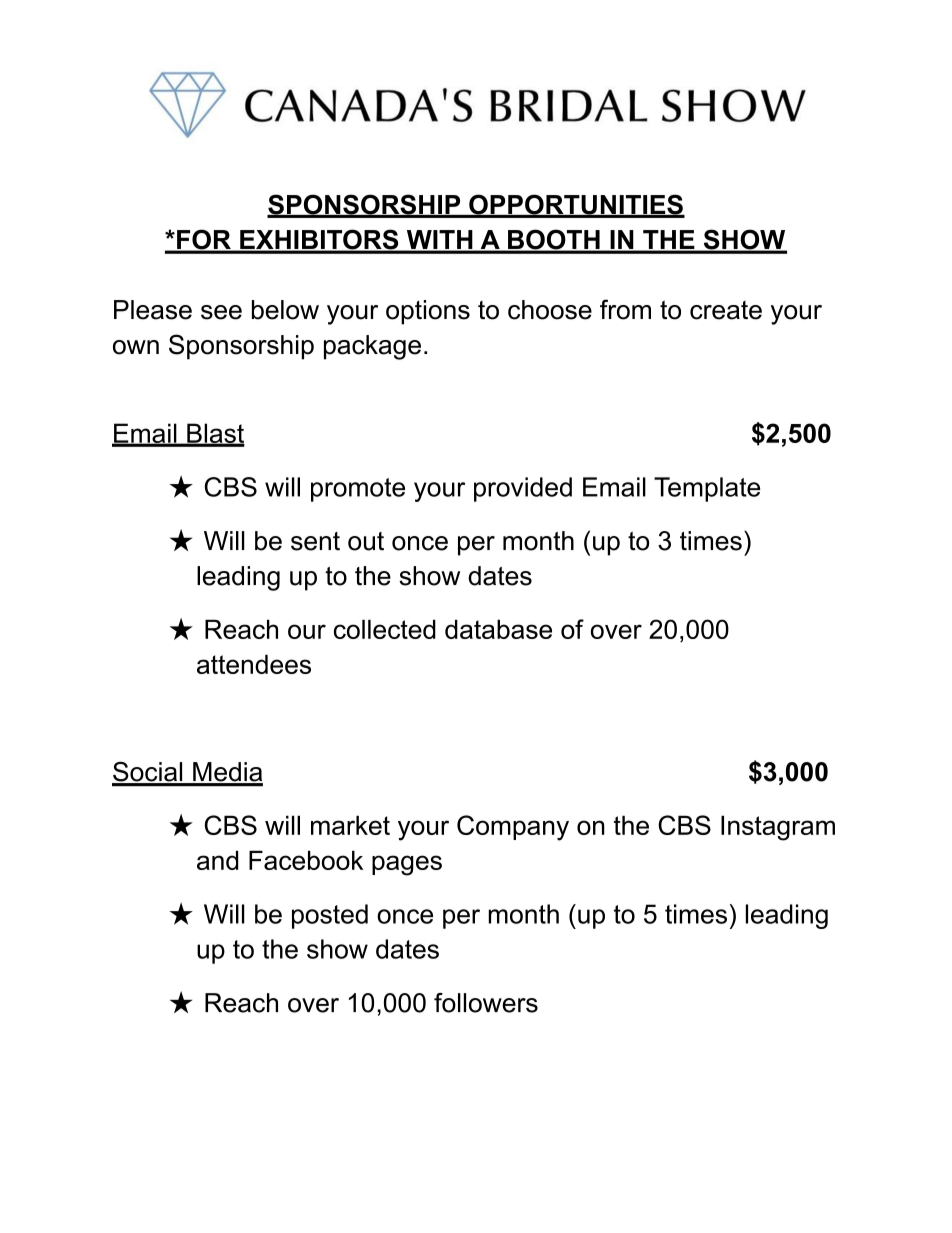  What do you see at coordinates (486, 1003) in the image?
I see `followers` at bounding box center [486, 1003].
